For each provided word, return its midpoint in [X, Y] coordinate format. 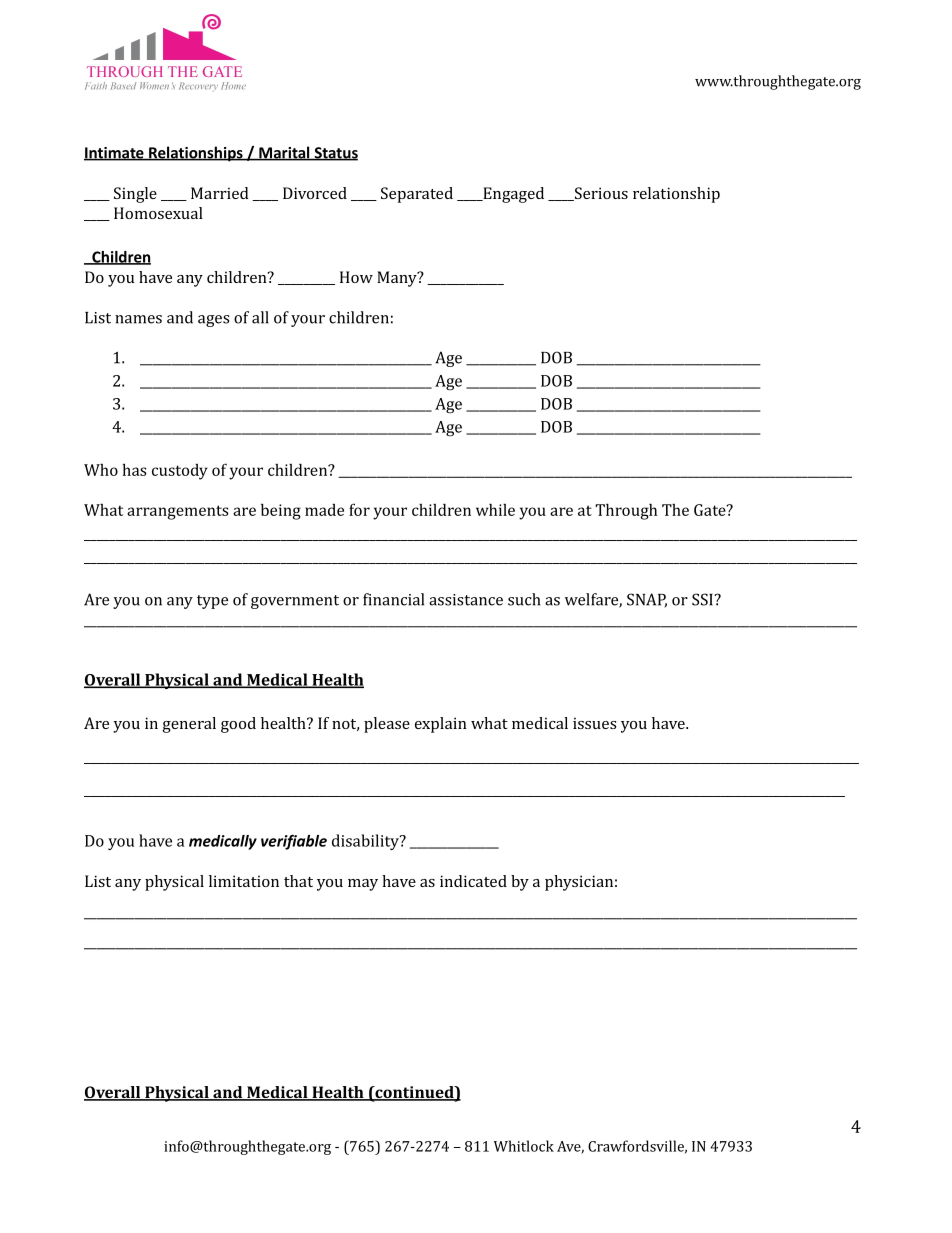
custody [180, 472]
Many [398, 279]
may [363, 885]
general [189, 725]
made [324, 510]
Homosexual [158, 213]
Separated [417, 195]
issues [595, 723]
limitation [244, 881]
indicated [473, 881]
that [298, 881]
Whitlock [524, 1146]
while [495, 509]
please [387, 725]
